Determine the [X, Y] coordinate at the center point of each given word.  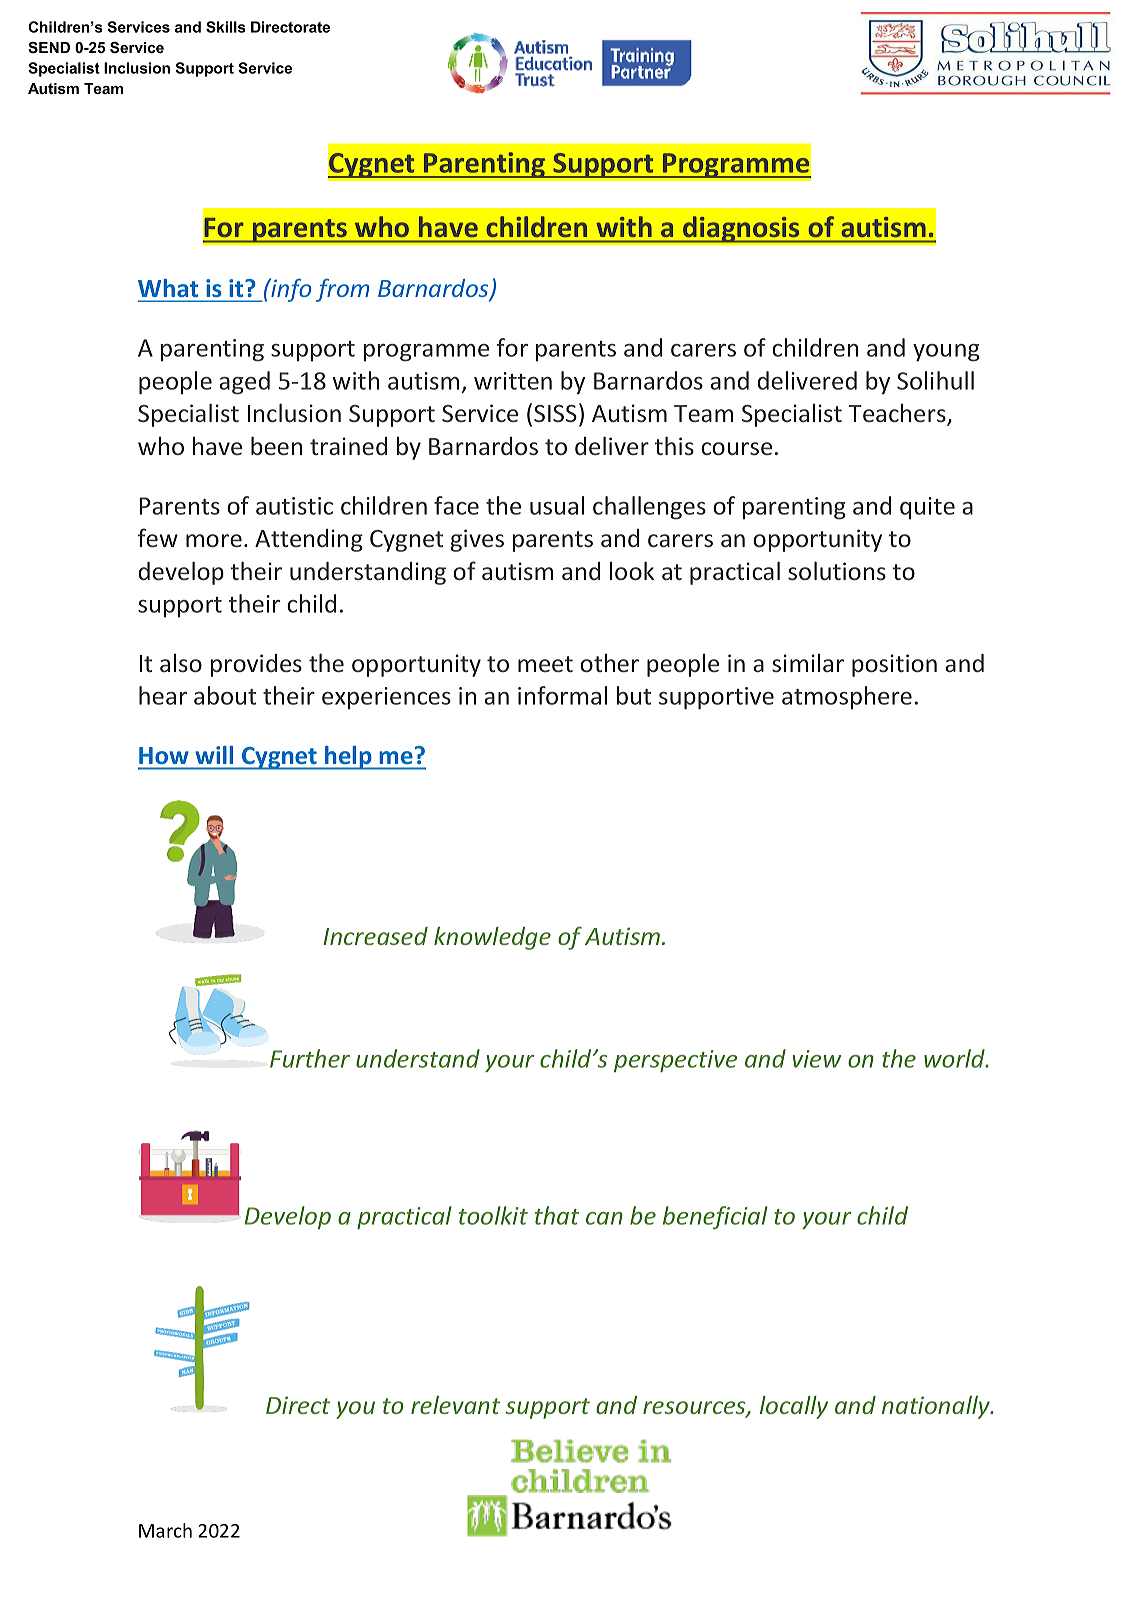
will [214, 755]
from [342, 290]
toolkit [493, 1215]
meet [545, 664]
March [165, 1530]
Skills [226, 27]
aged [244, 383]
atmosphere [847, 698]
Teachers [898, 414]
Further [310, 1058]
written [513, 381]
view [816, 1059]
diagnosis [741, 229]
